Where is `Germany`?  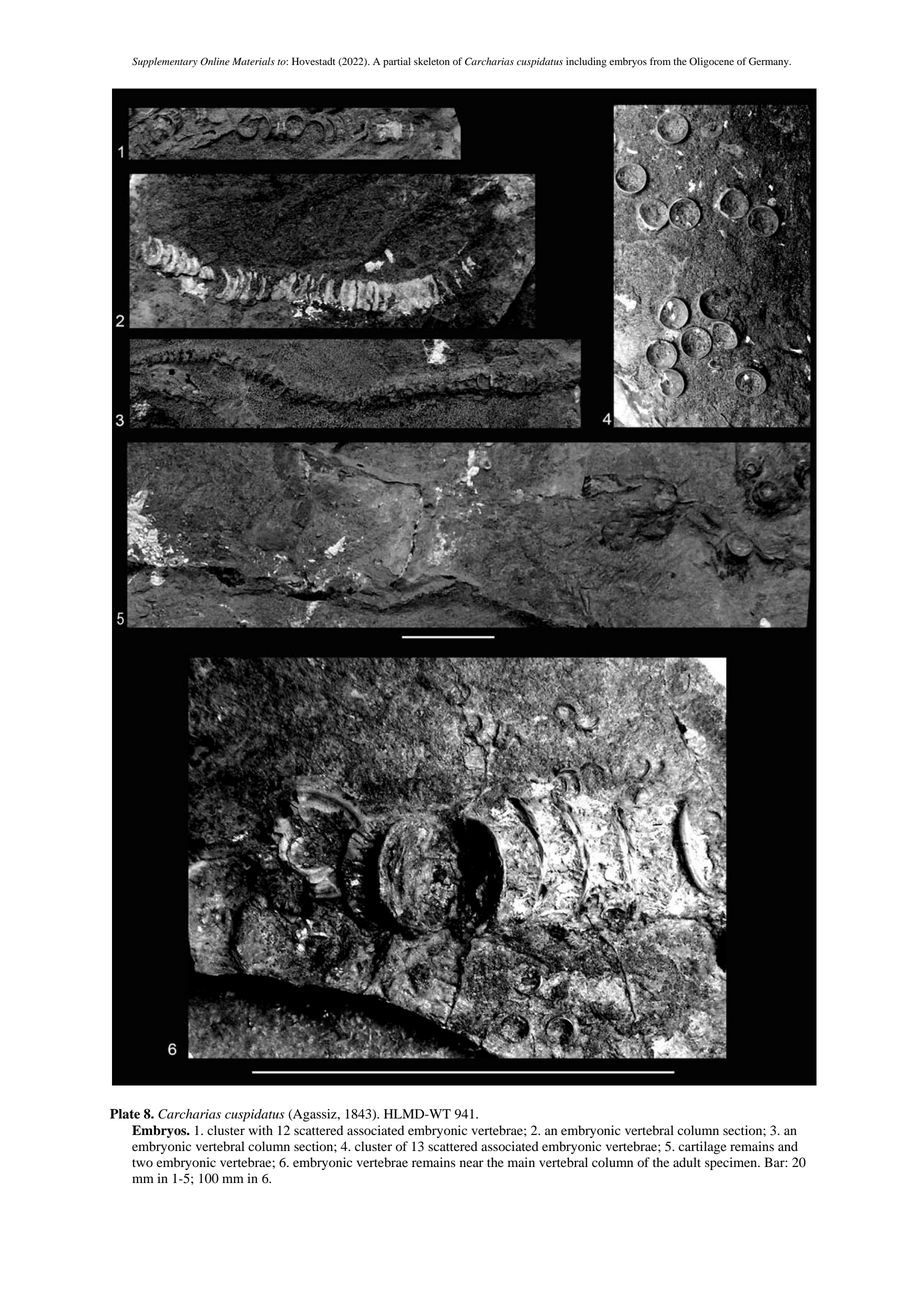 Germany is located at coordinates (770, 62).
